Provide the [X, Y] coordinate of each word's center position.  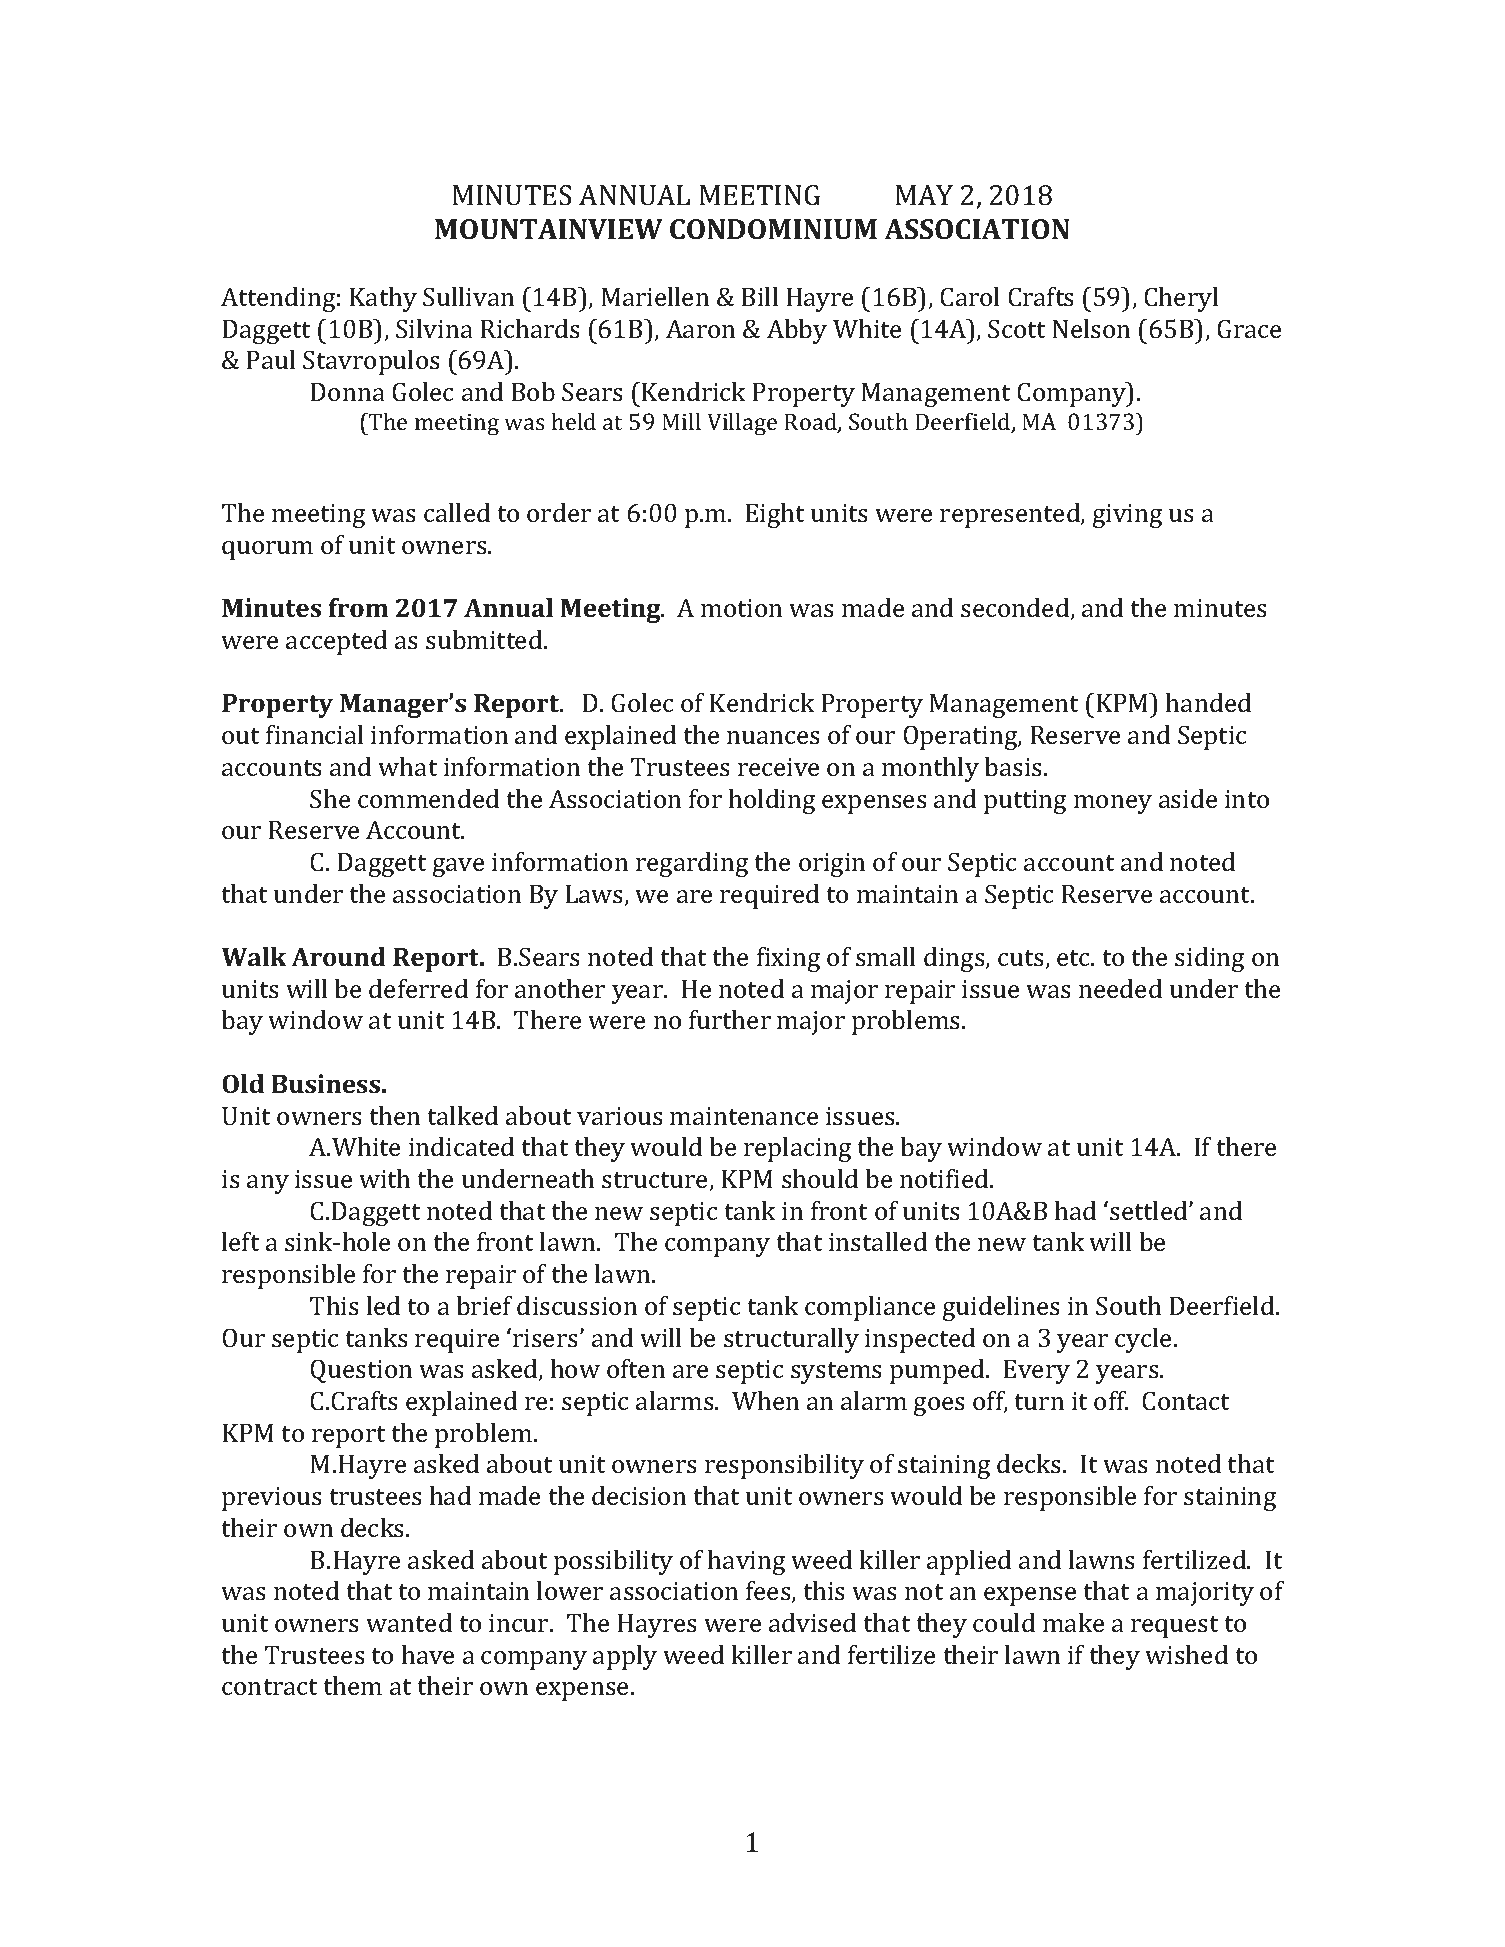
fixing [788, 959]
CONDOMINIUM [773, 229]
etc [1074, 958]
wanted [409, 1623]
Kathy [383, 299]
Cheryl [1181, 299]
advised [812, 1623]
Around [338, 957]
